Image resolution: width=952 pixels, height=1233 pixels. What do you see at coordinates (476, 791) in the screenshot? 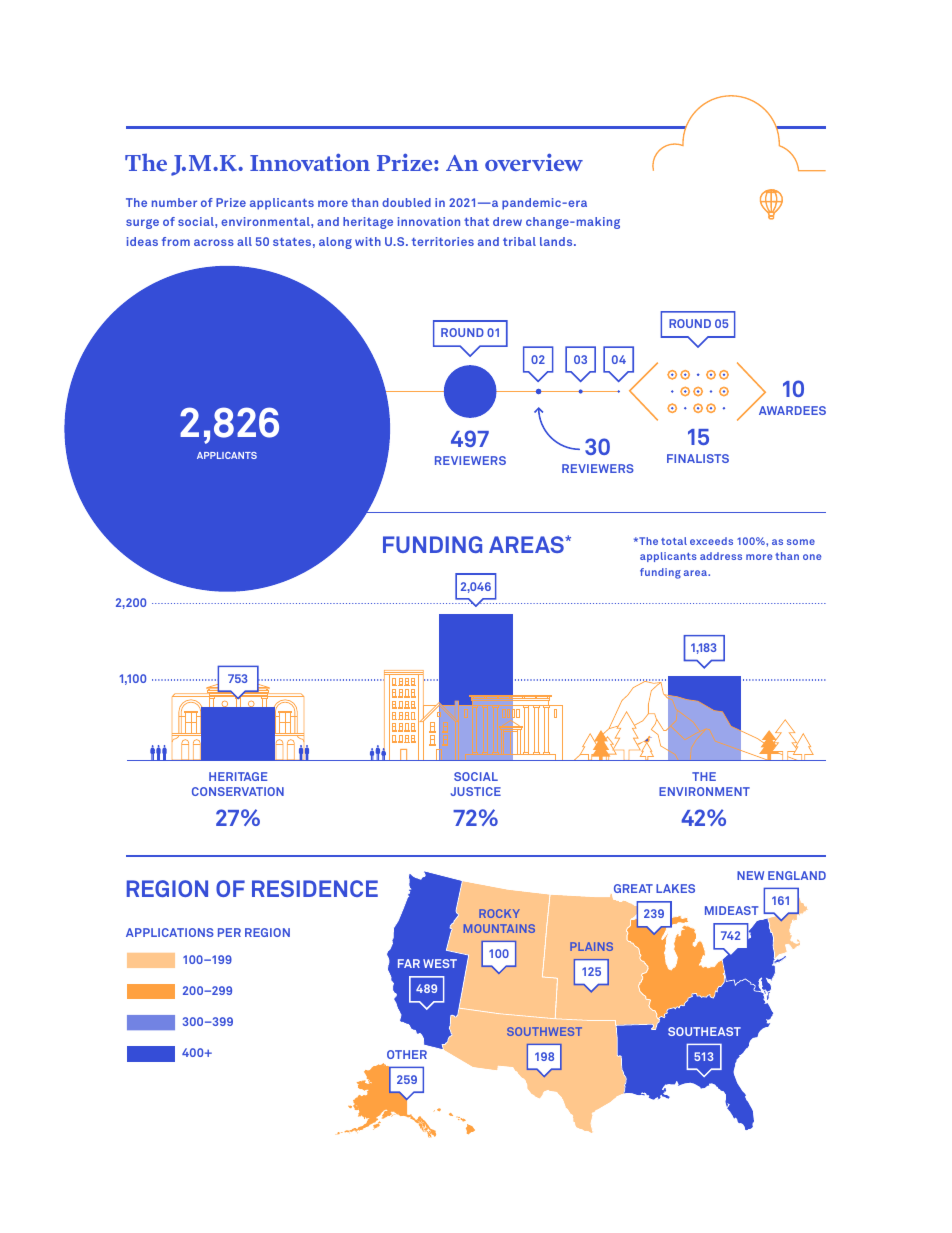
I see `JUSTICE` at bounding box center [476, 791].
